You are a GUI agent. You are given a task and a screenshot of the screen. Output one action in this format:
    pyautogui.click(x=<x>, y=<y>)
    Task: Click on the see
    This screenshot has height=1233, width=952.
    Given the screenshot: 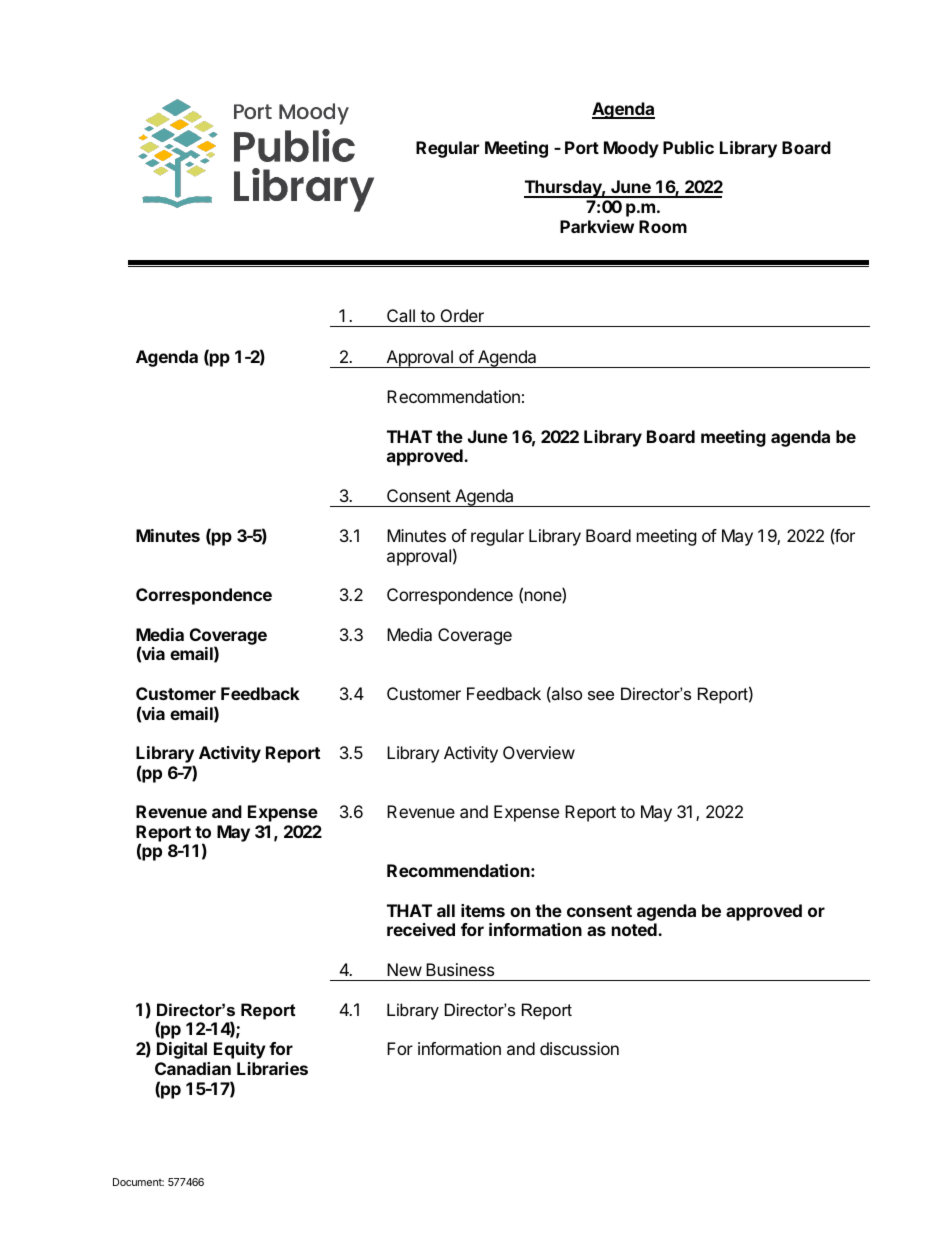 What is the action you would take?
    pyautogui.click(x=601, y=695)
